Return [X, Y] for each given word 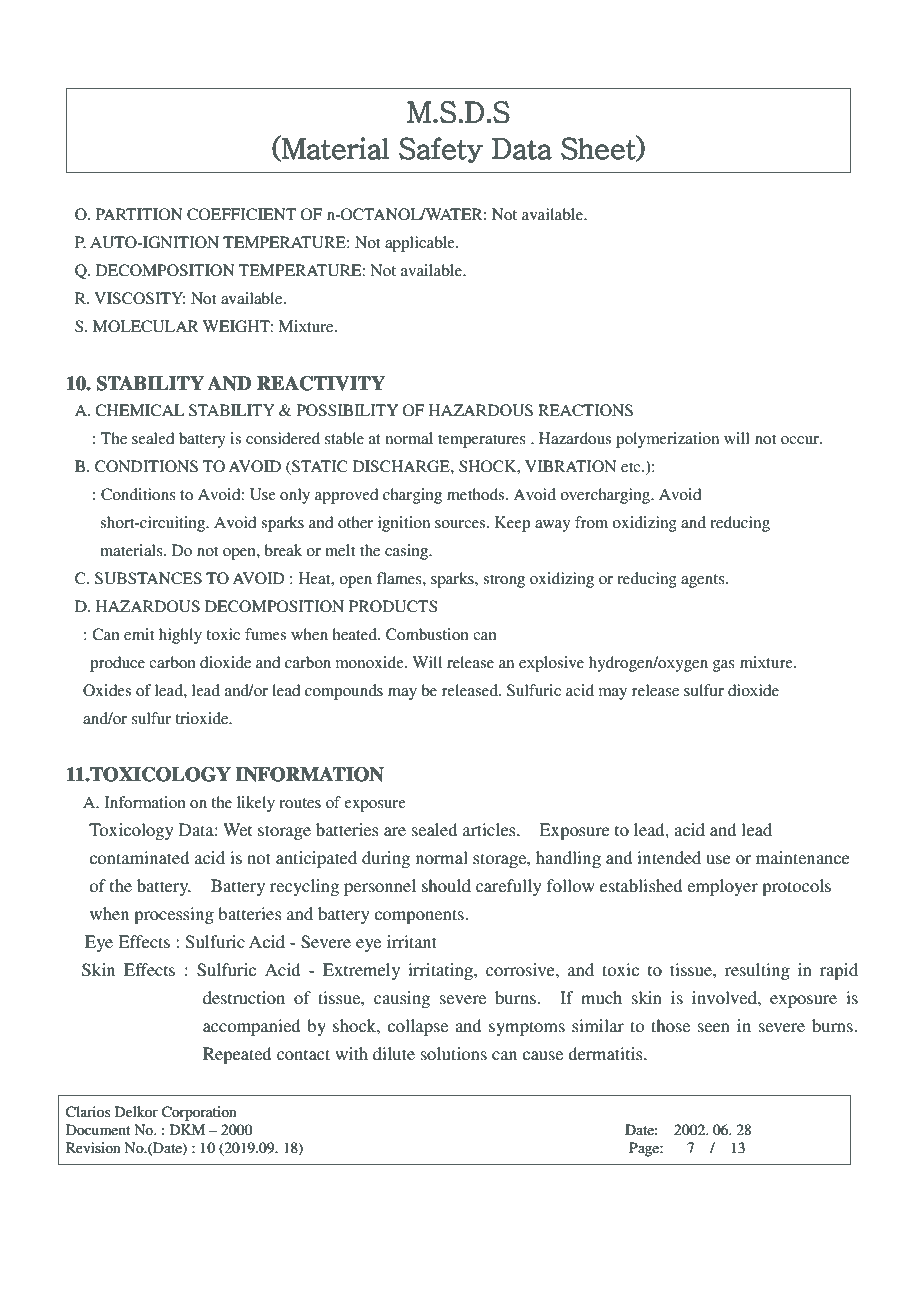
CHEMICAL [140, 410]
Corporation [199, 1113]
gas [724, 666]
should [446, 885]
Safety [441, 150]
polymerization [667, 440]
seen [714, 1027]
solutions [454, 1053]
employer [722, 887]
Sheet [599, 148]
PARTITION [139, 214]
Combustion [427, 634]
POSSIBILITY [347, 410]
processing [174, 915]
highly [180, 636]
